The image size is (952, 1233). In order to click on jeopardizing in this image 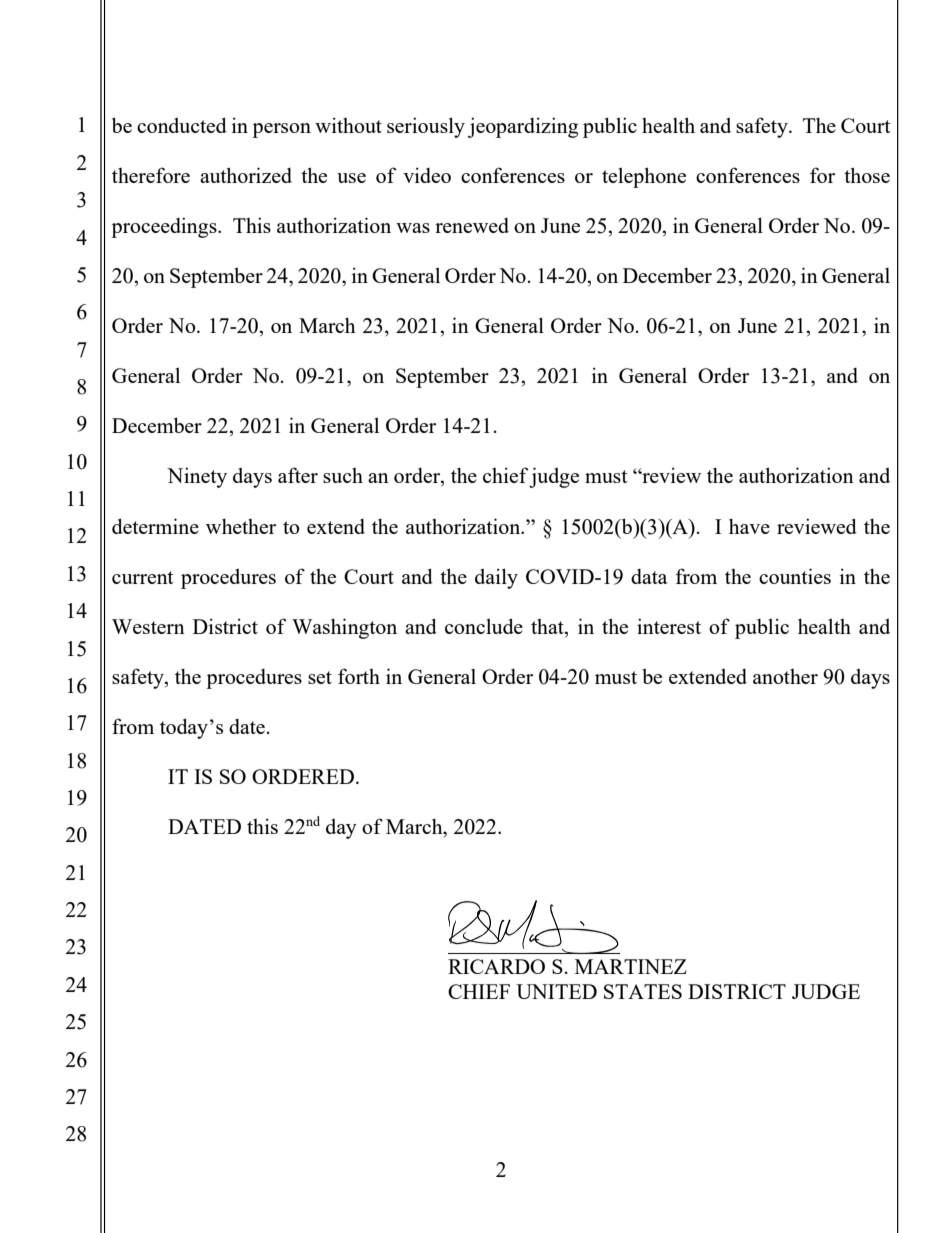, I will do `click(523, 127)`.
